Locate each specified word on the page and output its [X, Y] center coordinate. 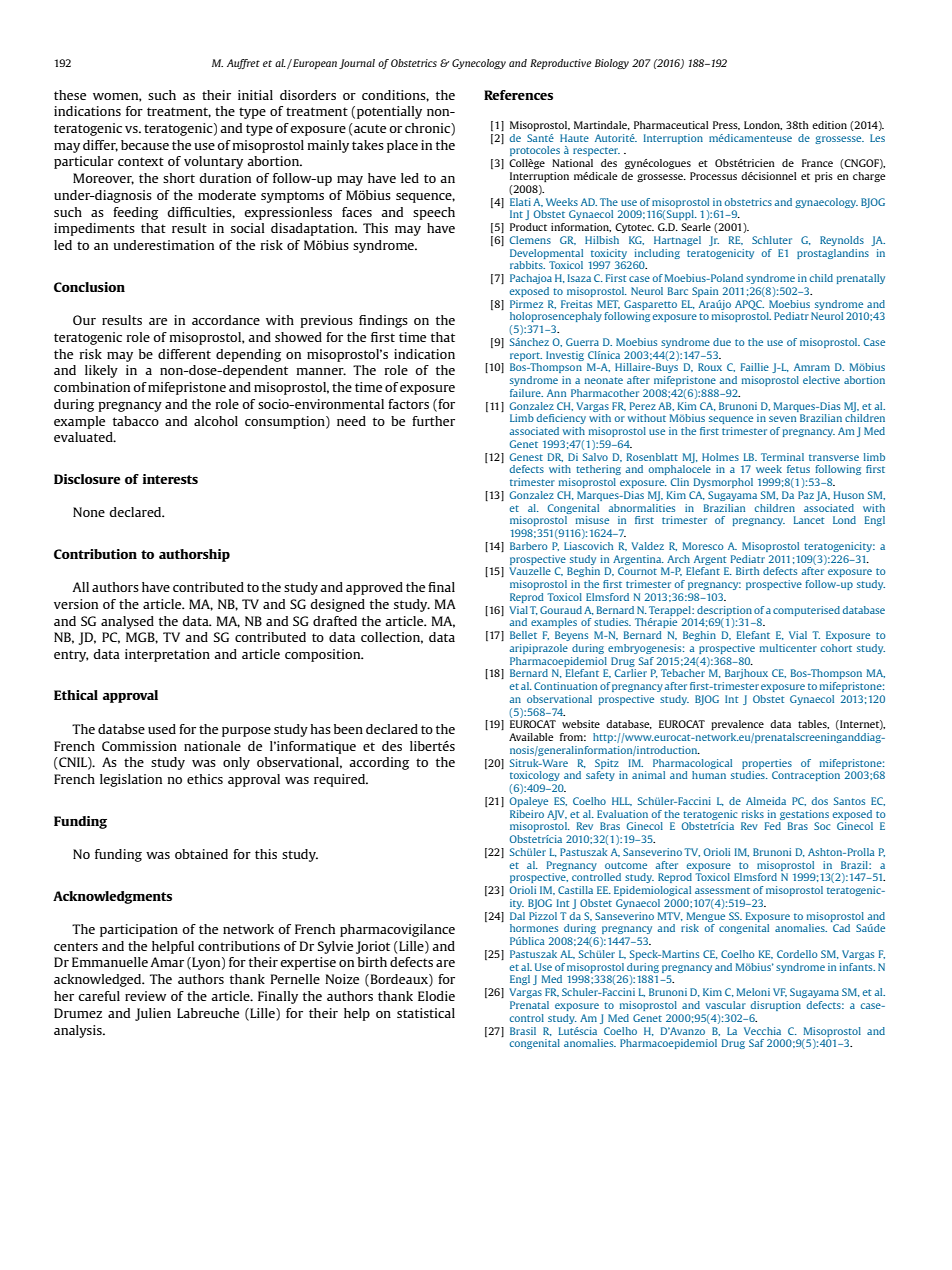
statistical [426, 1013]
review [145, 996]
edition [829, 125]
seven [782, 419]
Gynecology [479, 64]
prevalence [737, 725]
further [433, 421]
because [145, 145]
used [162, 729]
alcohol [216, 421]
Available [531, 737]
